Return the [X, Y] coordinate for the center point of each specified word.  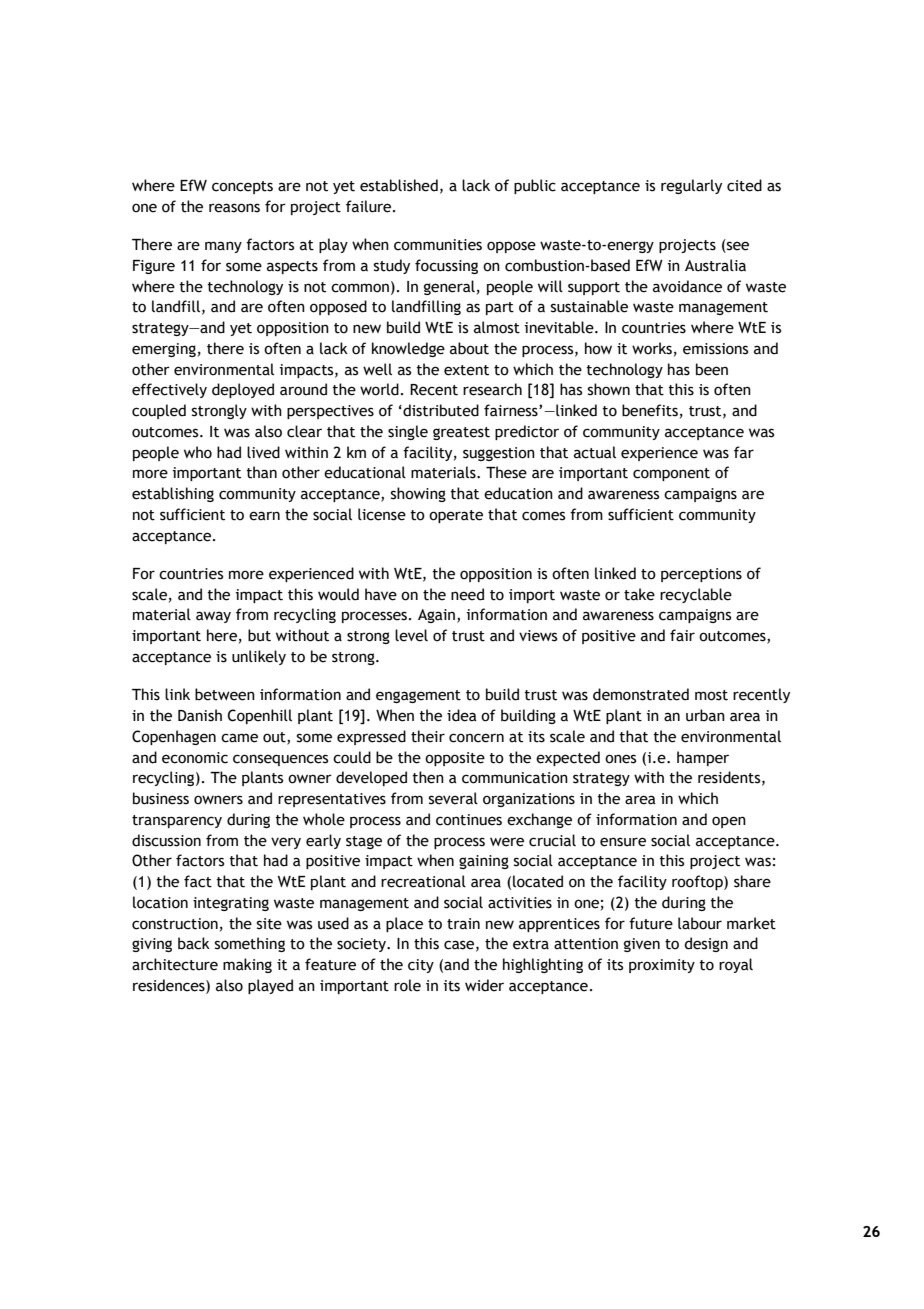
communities [438, 245]
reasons [234, 208]
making [247, 965]
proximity [662, 966]
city [421, 966]
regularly [691, 186]
